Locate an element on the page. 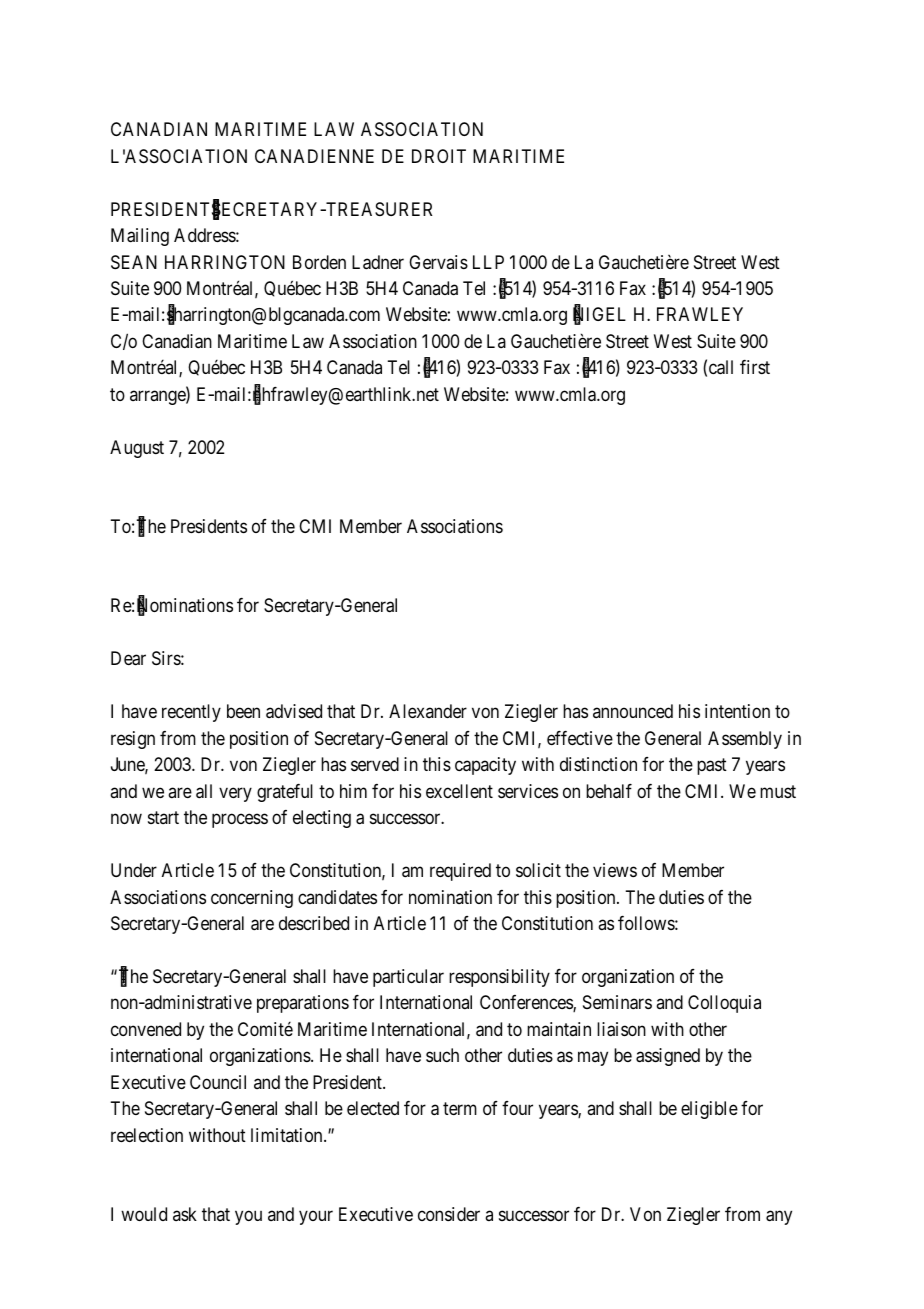 The image size is (924, 1309). arrange is located at coordinates (158, 397).
